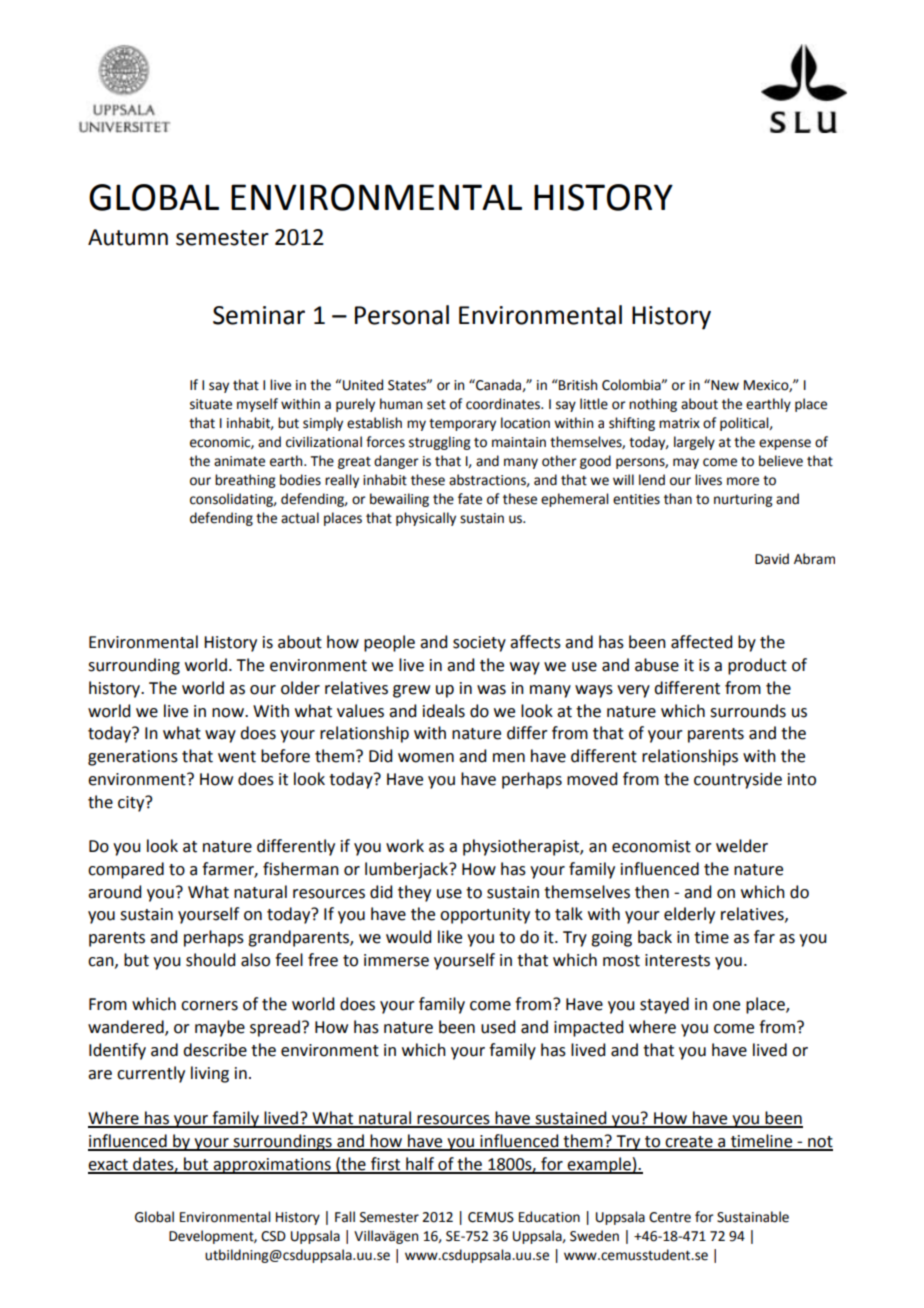  Describe the element at coordinates (402, 315) in the screenshot. I see `Personal` at that location.
